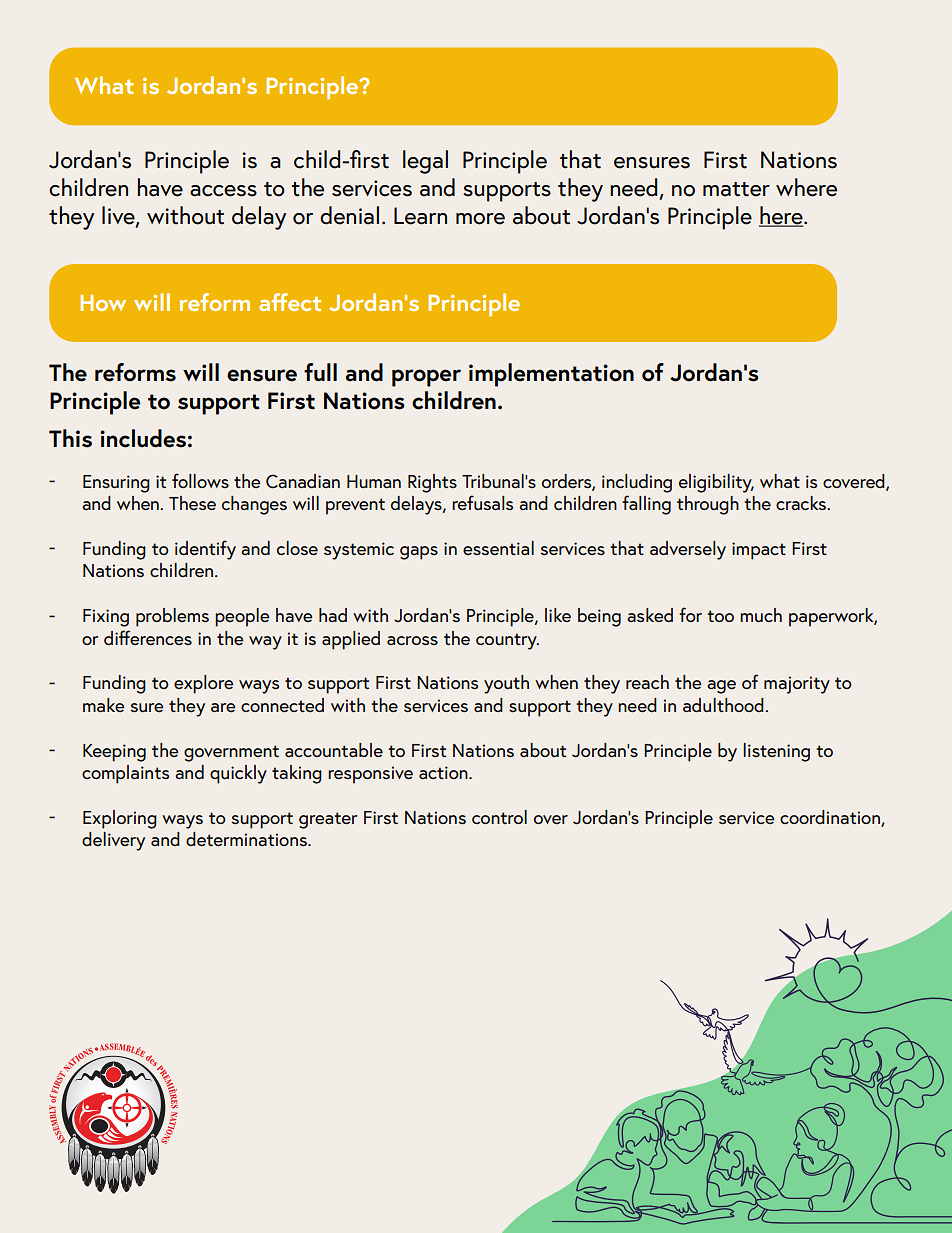 This screenshot has width=952, height=1233. What do you see at coordinates (736, 189) in the screenshot?
I see `matter` at bounding box center [736, 189].
